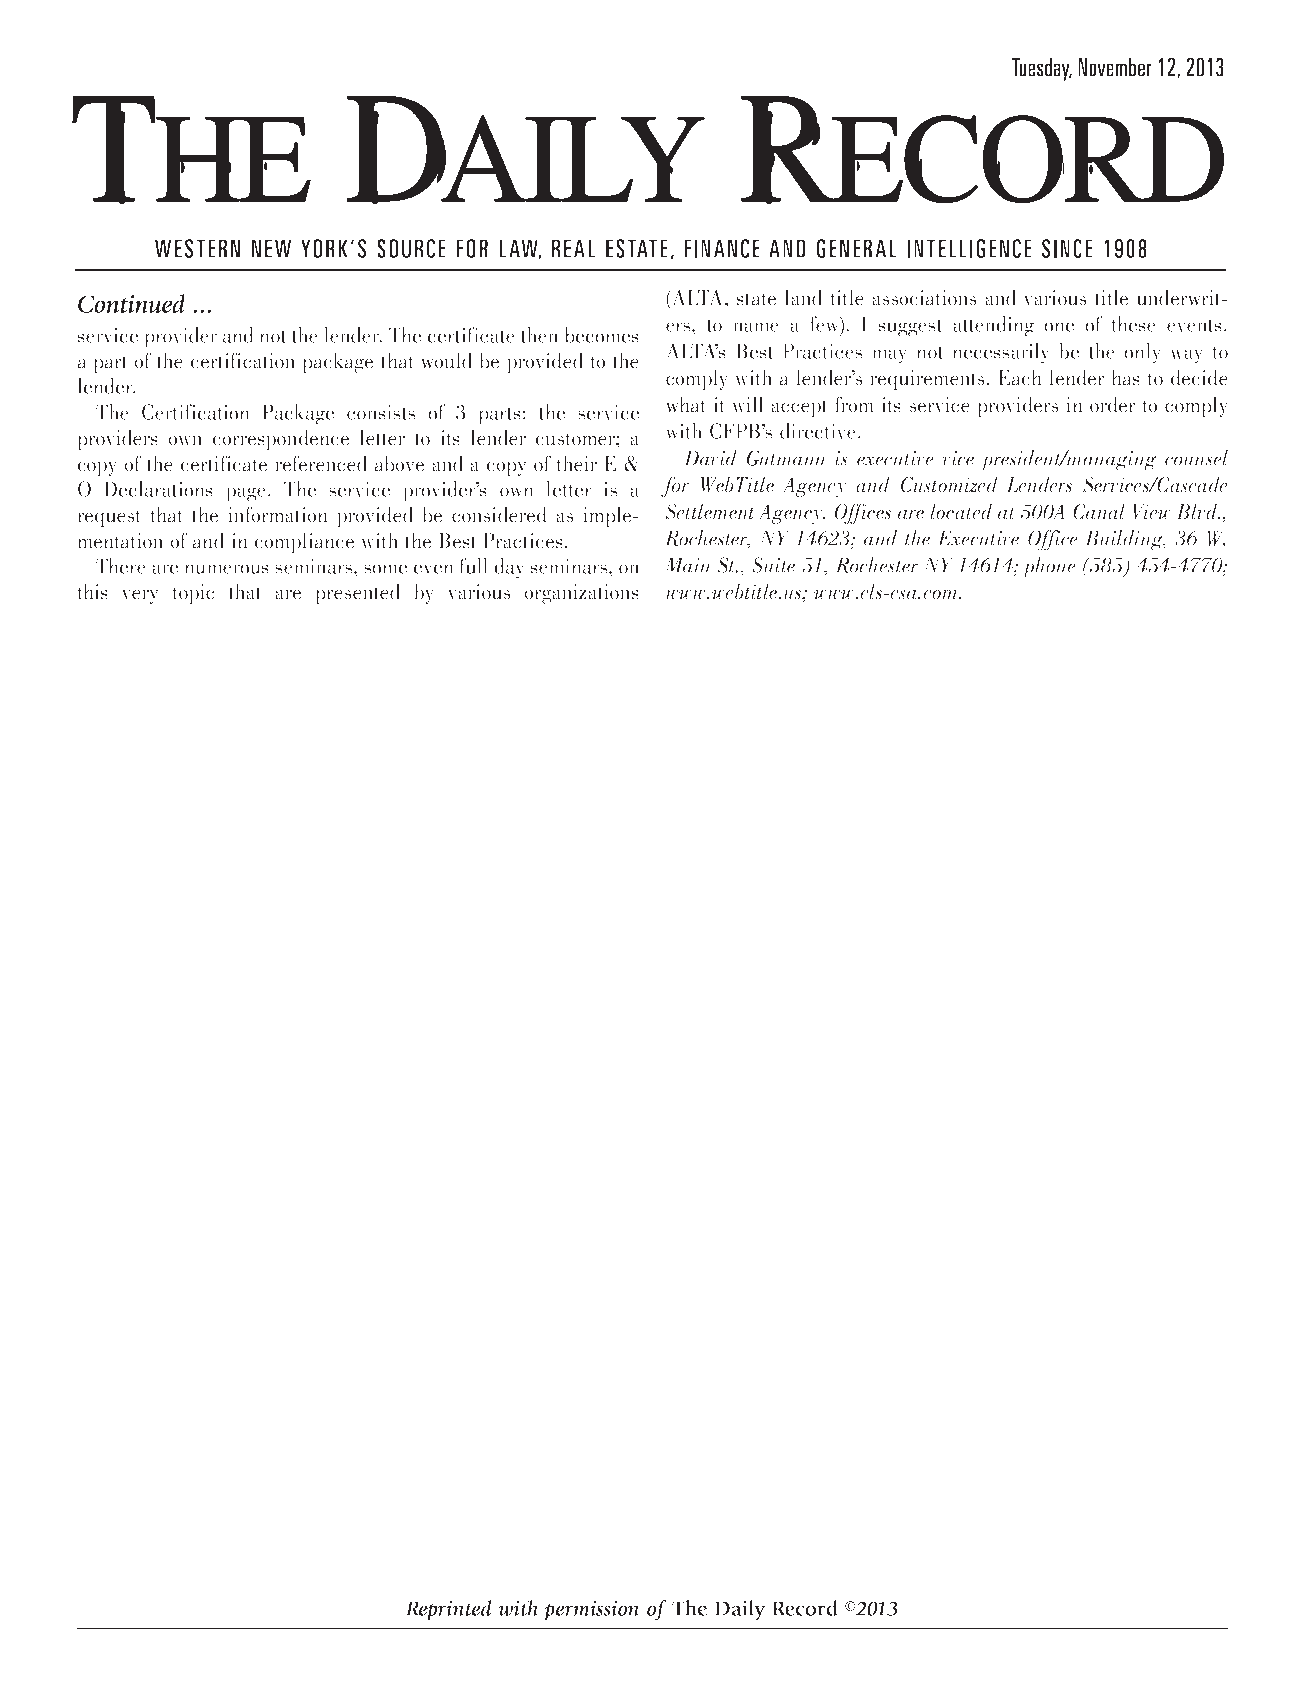 The height and width of the image is (1688, 1305). I want to click on Reprinted, so click(448, 1610).
